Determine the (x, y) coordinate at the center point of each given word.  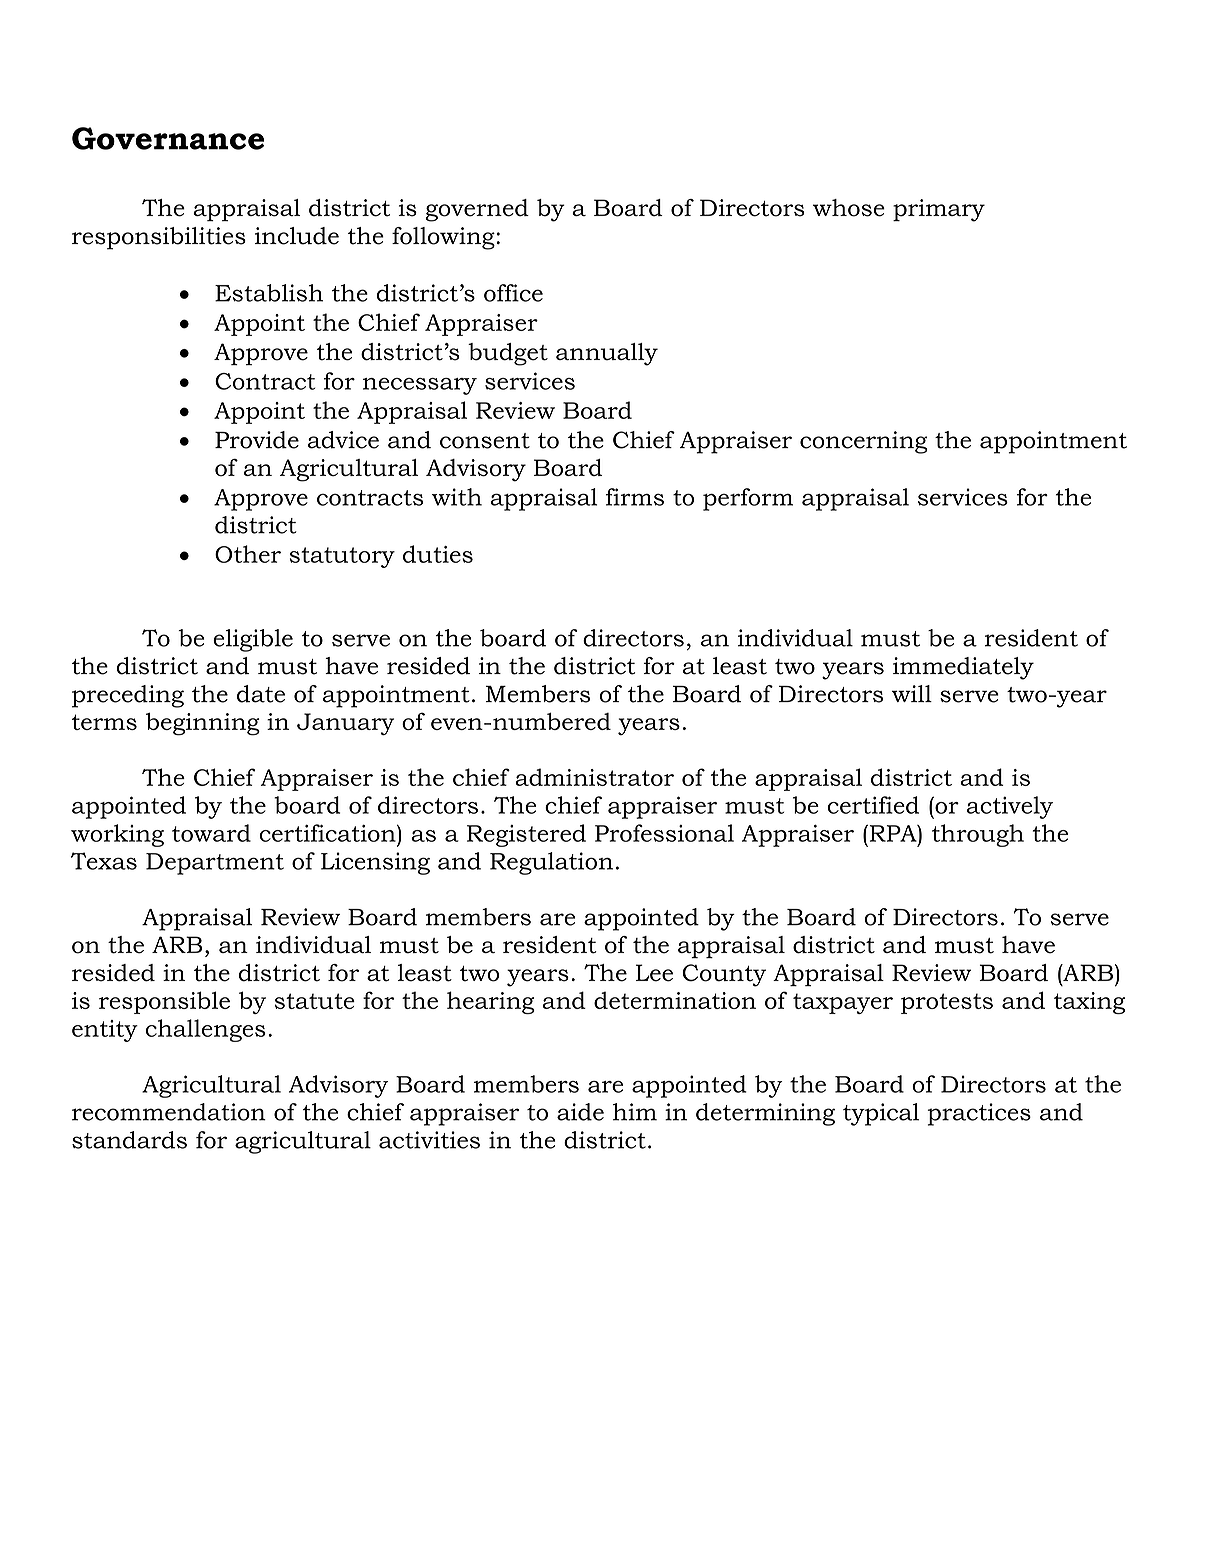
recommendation (169, 1112)
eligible (253, 640)
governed (477, 210)
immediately (963, 668)
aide (580, 1112)
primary (939, 210)
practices (979, 1114)
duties (438, 554)
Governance (168, 138)
